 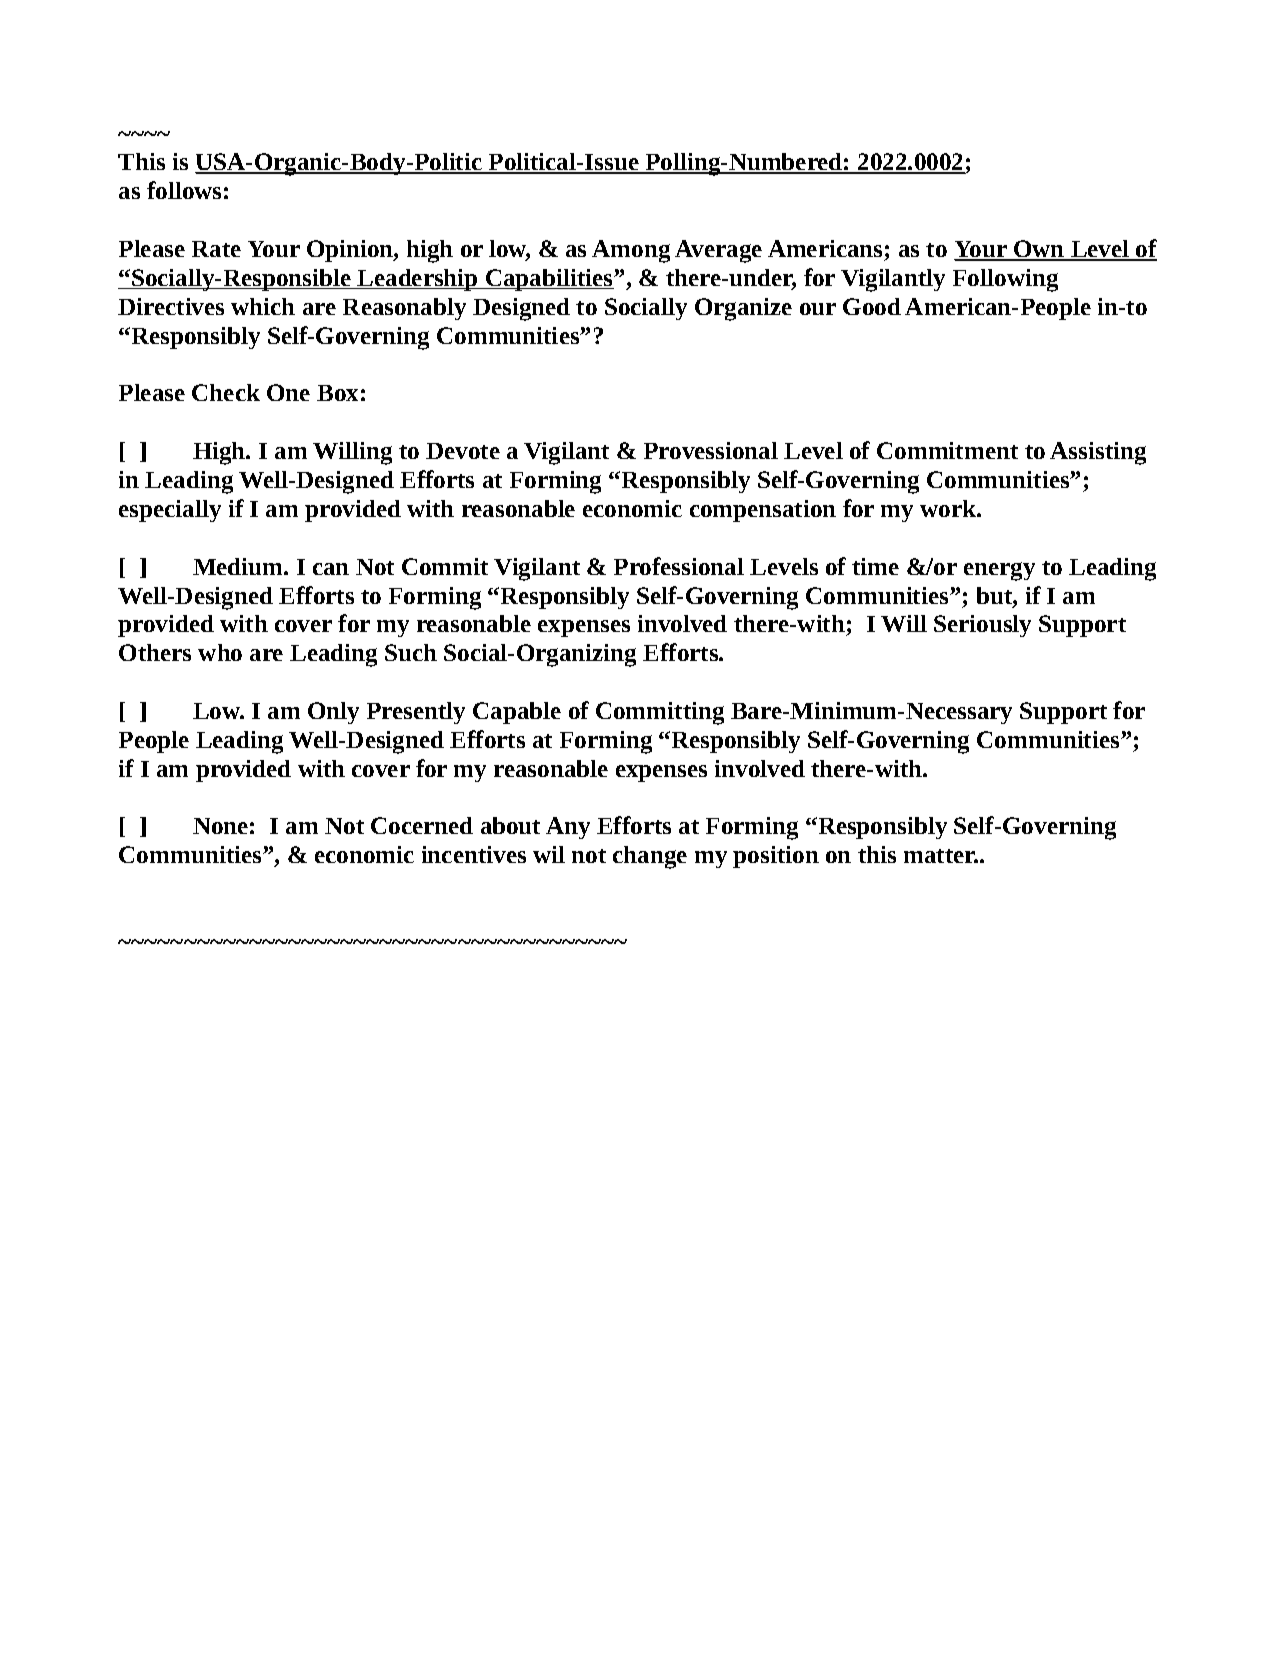 I want to click on especially, so click(x=170, y=511).
